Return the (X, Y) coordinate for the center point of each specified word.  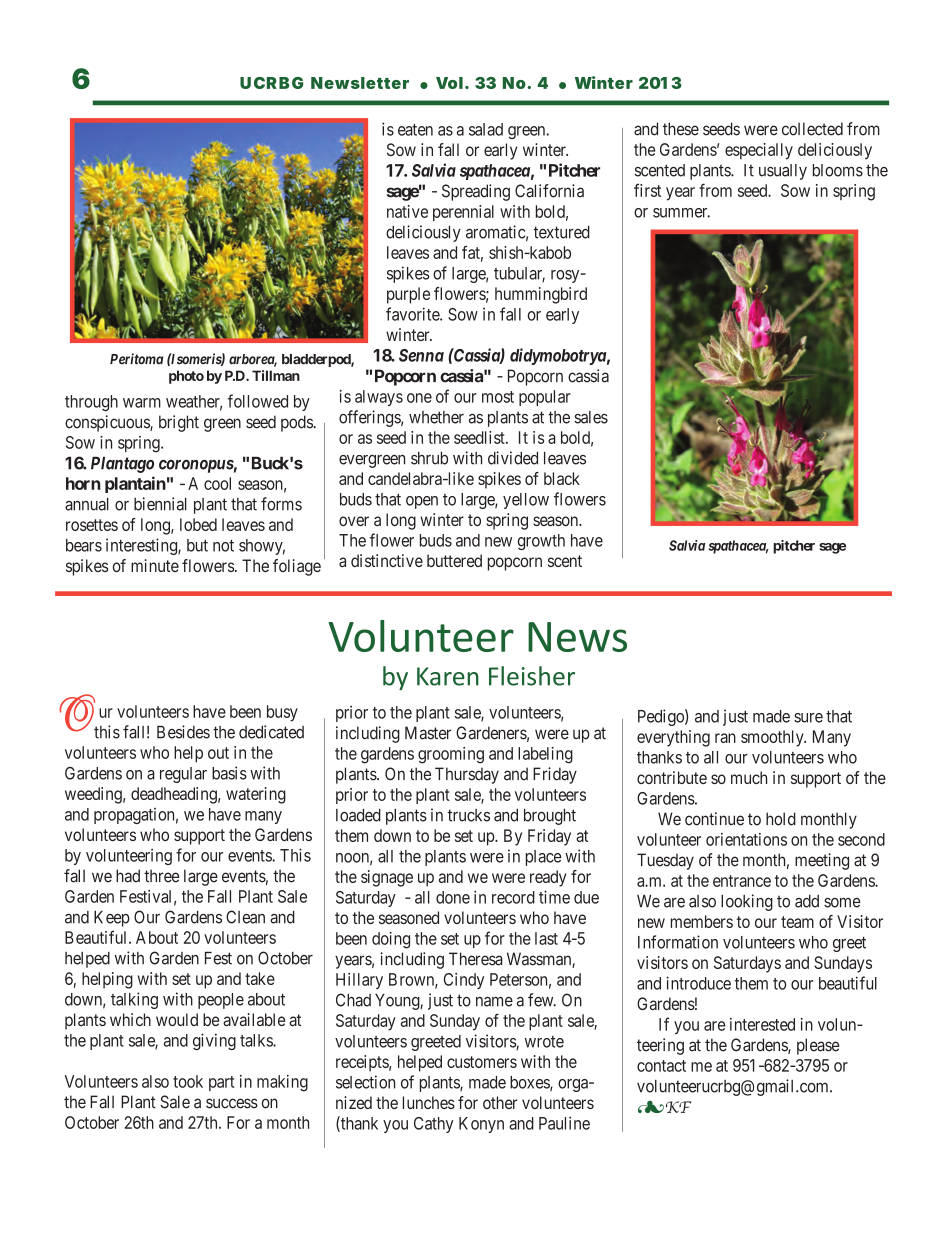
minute (155, 565)
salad (486, 129)
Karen (448, 676)
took (188, 1081)
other (500, 1102)
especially (759, 151)
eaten (415, 130)
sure (808, 718)
